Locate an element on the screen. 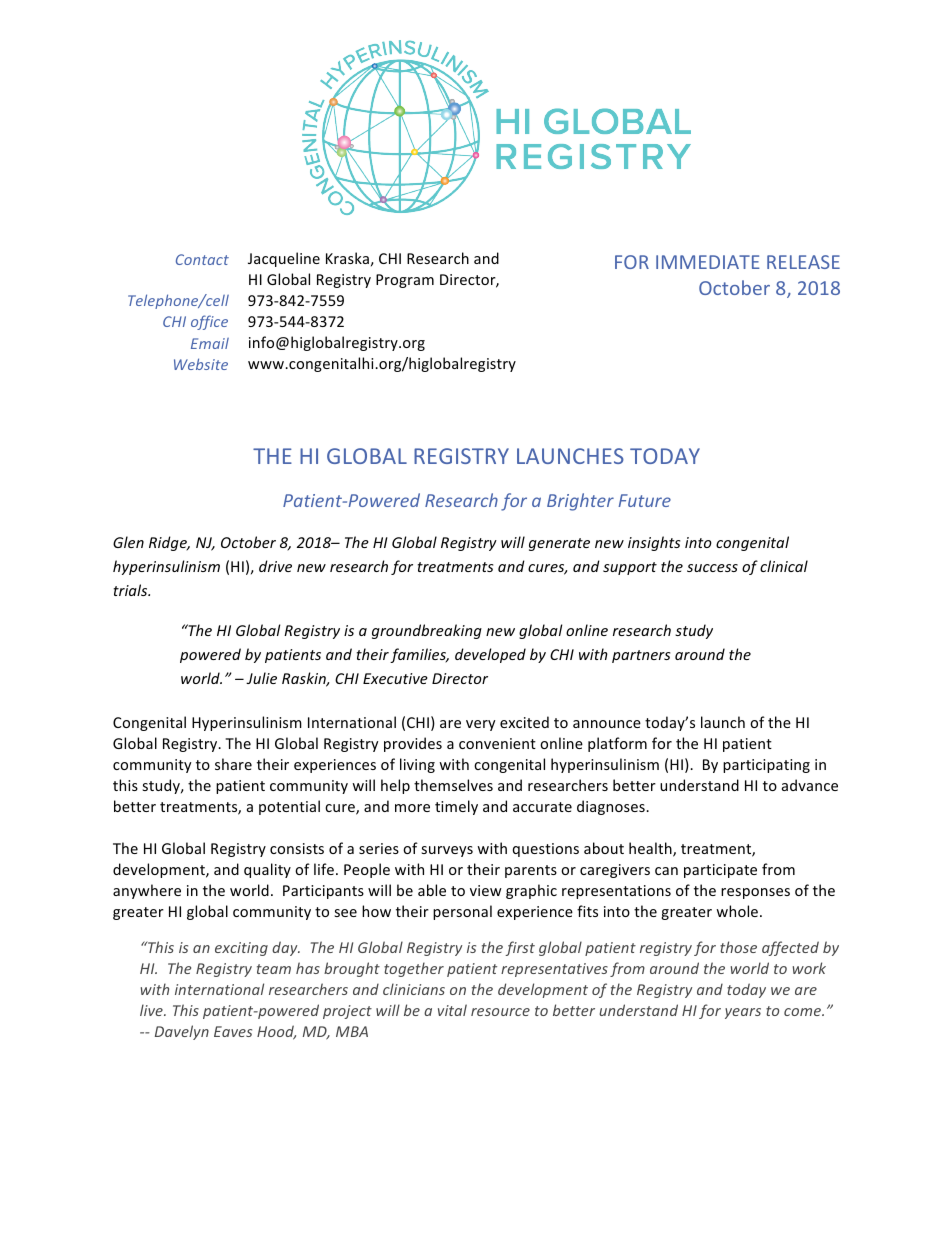 Image resolution: width=952 pixels, height=1233 pixels. IMMEDIATE is located at coordinates (708, 262).
